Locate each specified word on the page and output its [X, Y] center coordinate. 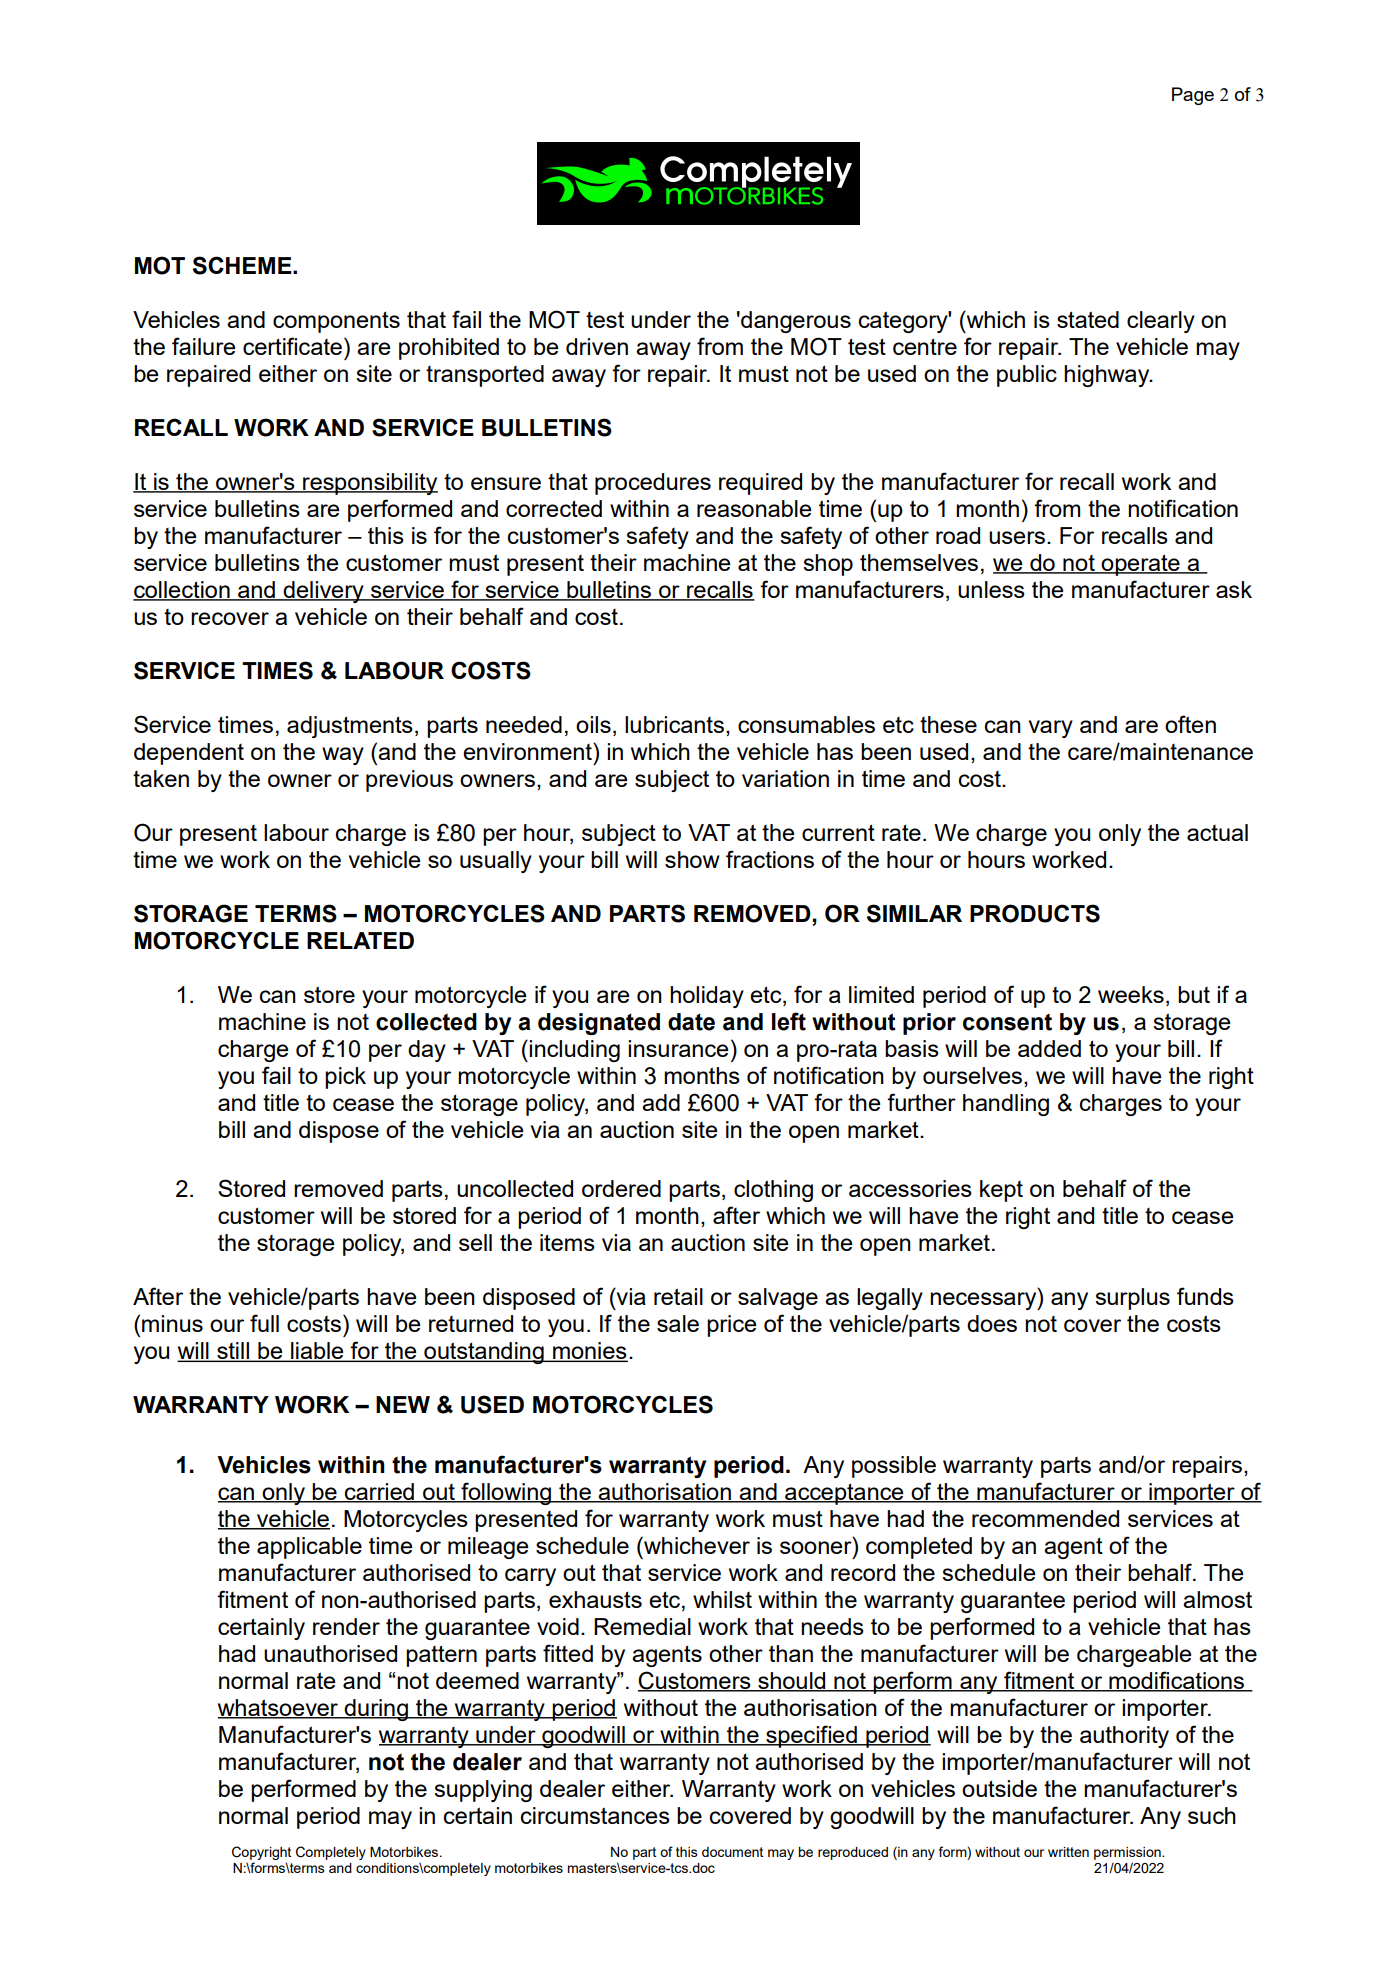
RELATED [360, 940]
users [1017, 537]
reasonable [754, 508]
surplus [1132, 1299]
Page [1193, 96]
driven [597, 346]
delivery [324, 592]
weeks [1131, 994]
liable [317, 1352]
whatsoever [279, 1708]
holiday [707, 997]
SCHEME [243, 265]
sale [678, 1323]
